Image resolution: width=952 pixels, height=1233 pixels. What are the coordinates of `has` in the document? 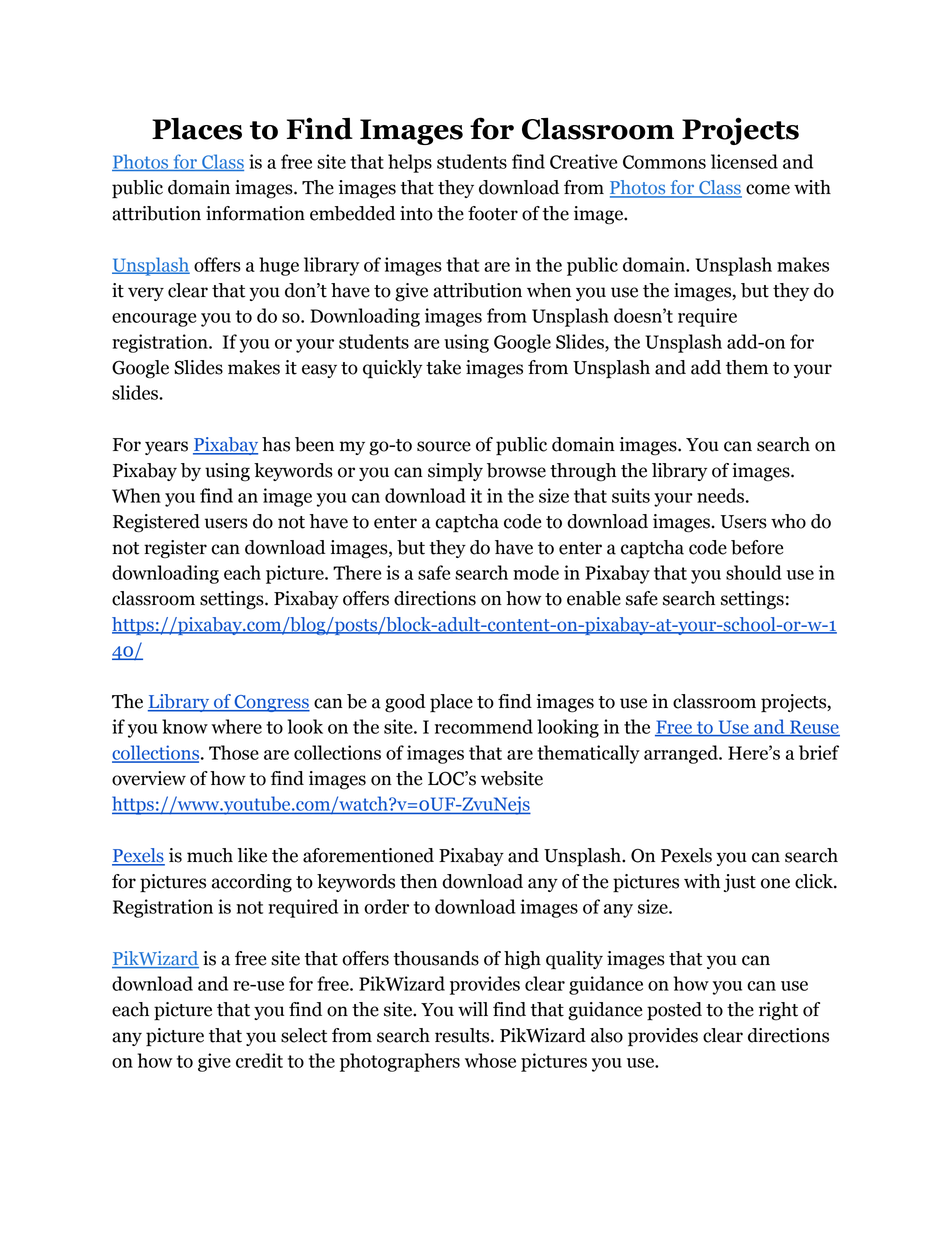 It's located at (276, 444).
